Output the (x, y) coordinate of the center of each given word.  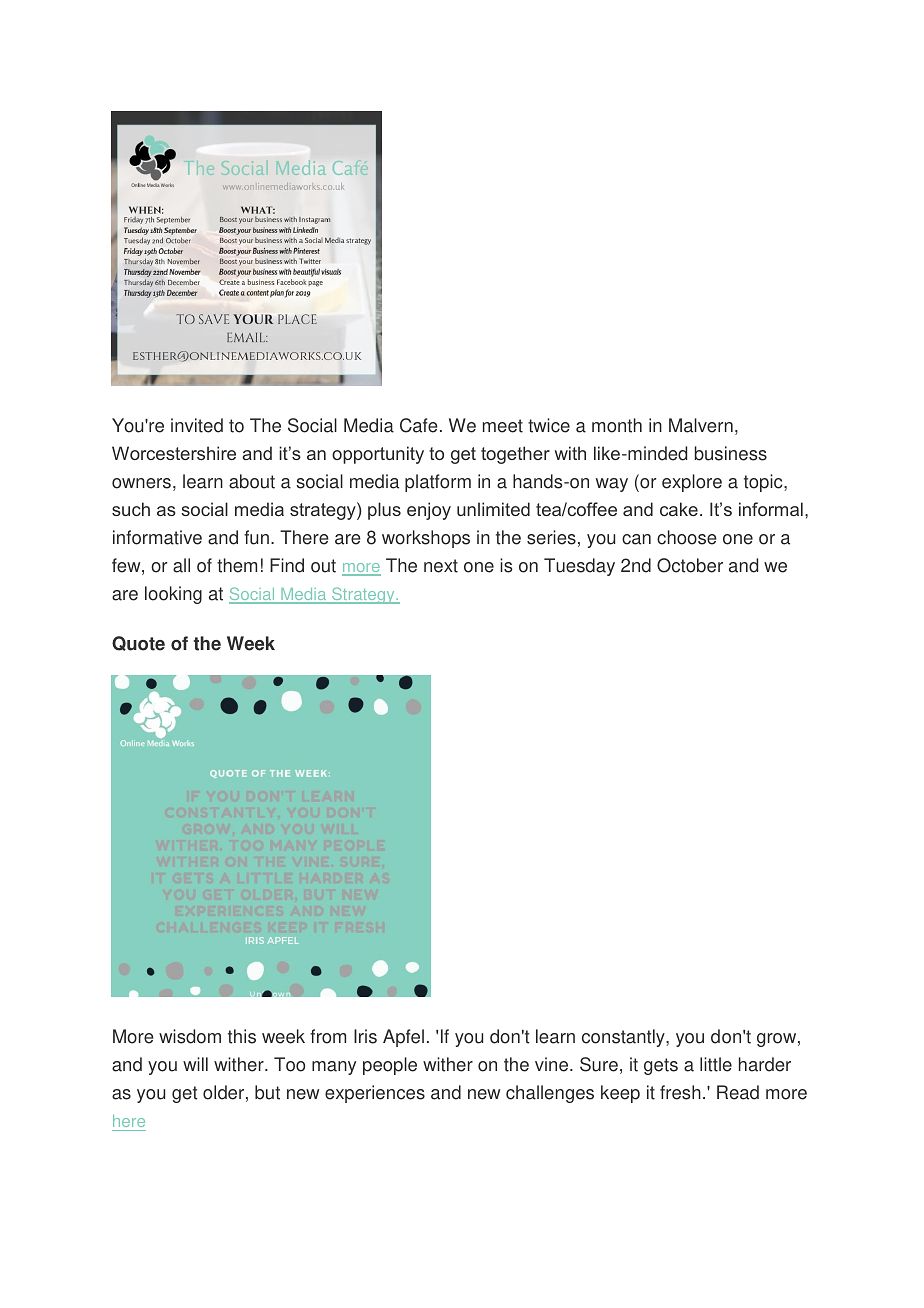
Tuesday (579, 567)
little (716, 1064)
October (690, 565)
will (195, 1064)
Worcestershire (174, 453)
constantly (624, 1038)
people (390, 1066)
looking (173, 595)
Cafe (419, 425)
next (441, 566)
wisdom (190, 1036)
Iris (365, 1036)
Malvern (701, 425)
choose (687, 537)
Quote (138, 643)
